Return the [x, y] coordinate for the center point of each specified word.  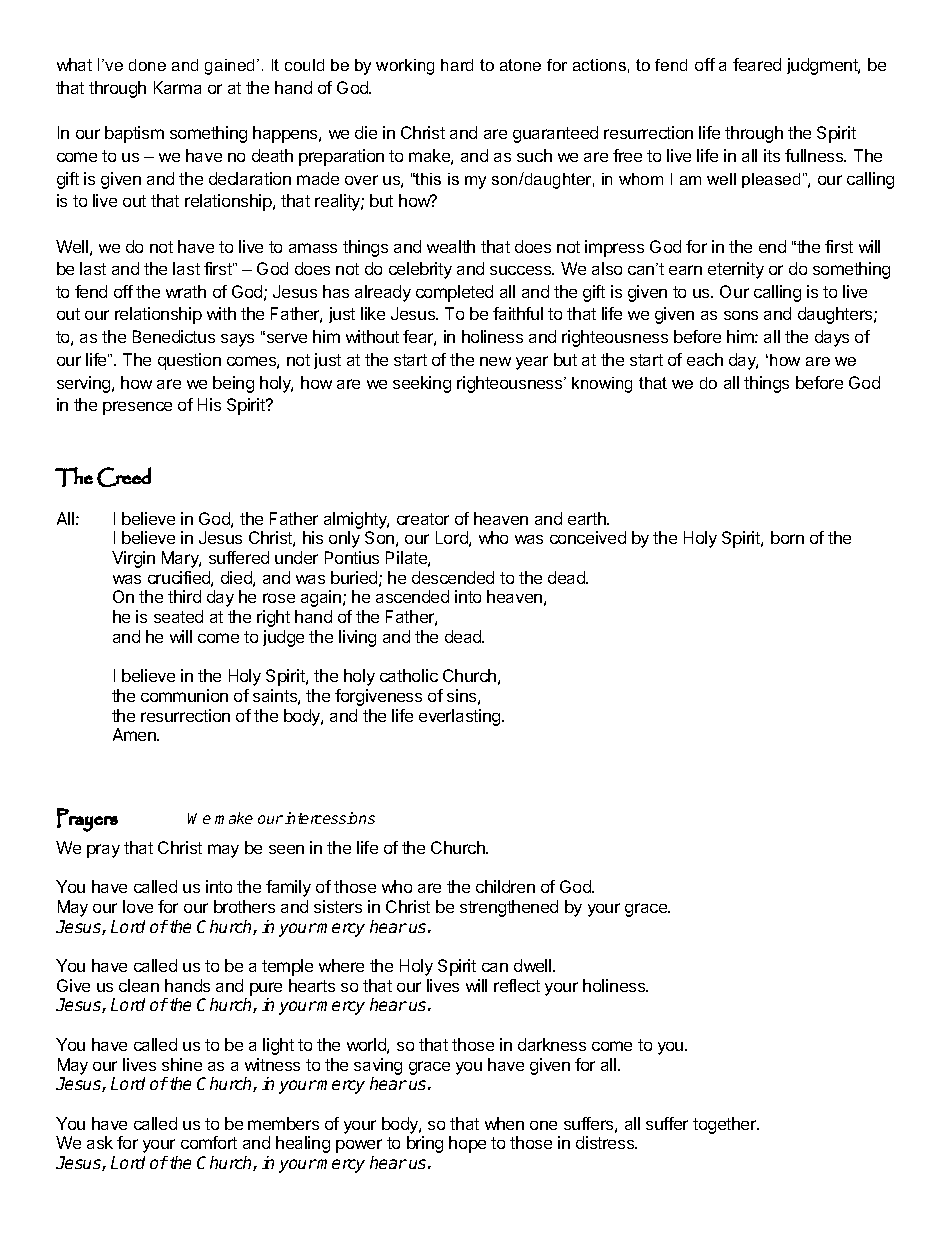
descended [453, 577]
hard [457, 65]
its [772, 155]
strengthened [509, 908]
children [505, 886]
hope [467, 1144]
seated [178, 616]
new [495, 361]
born [787, 537]
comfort [209, 1142]
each [705, 359]
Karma [177, 87]
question [189, 361]
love [138, 906]
